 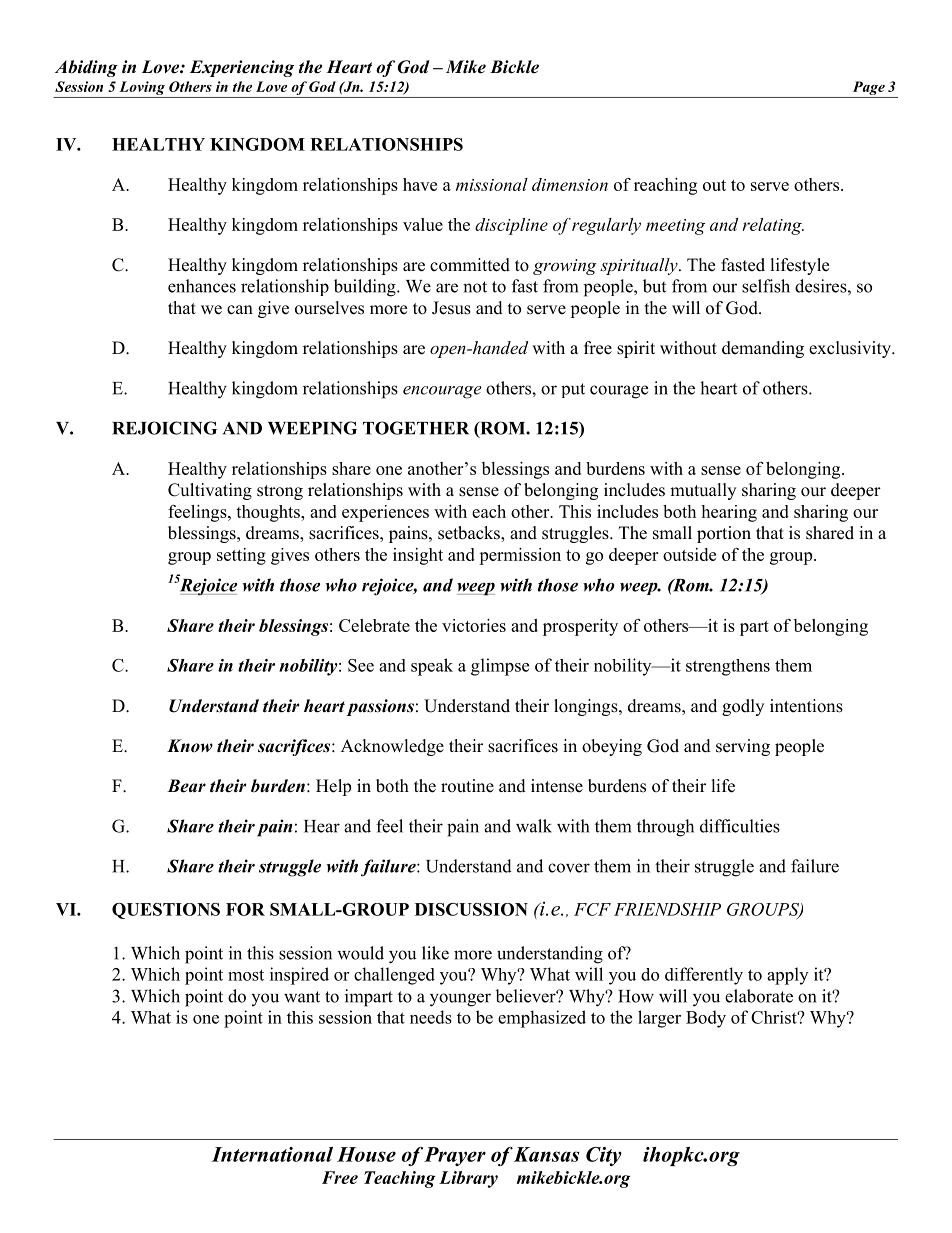 What do you see at coordinates (604, 1156) in the screenshot?
I see `City` at bounding box center [604, 1156].
